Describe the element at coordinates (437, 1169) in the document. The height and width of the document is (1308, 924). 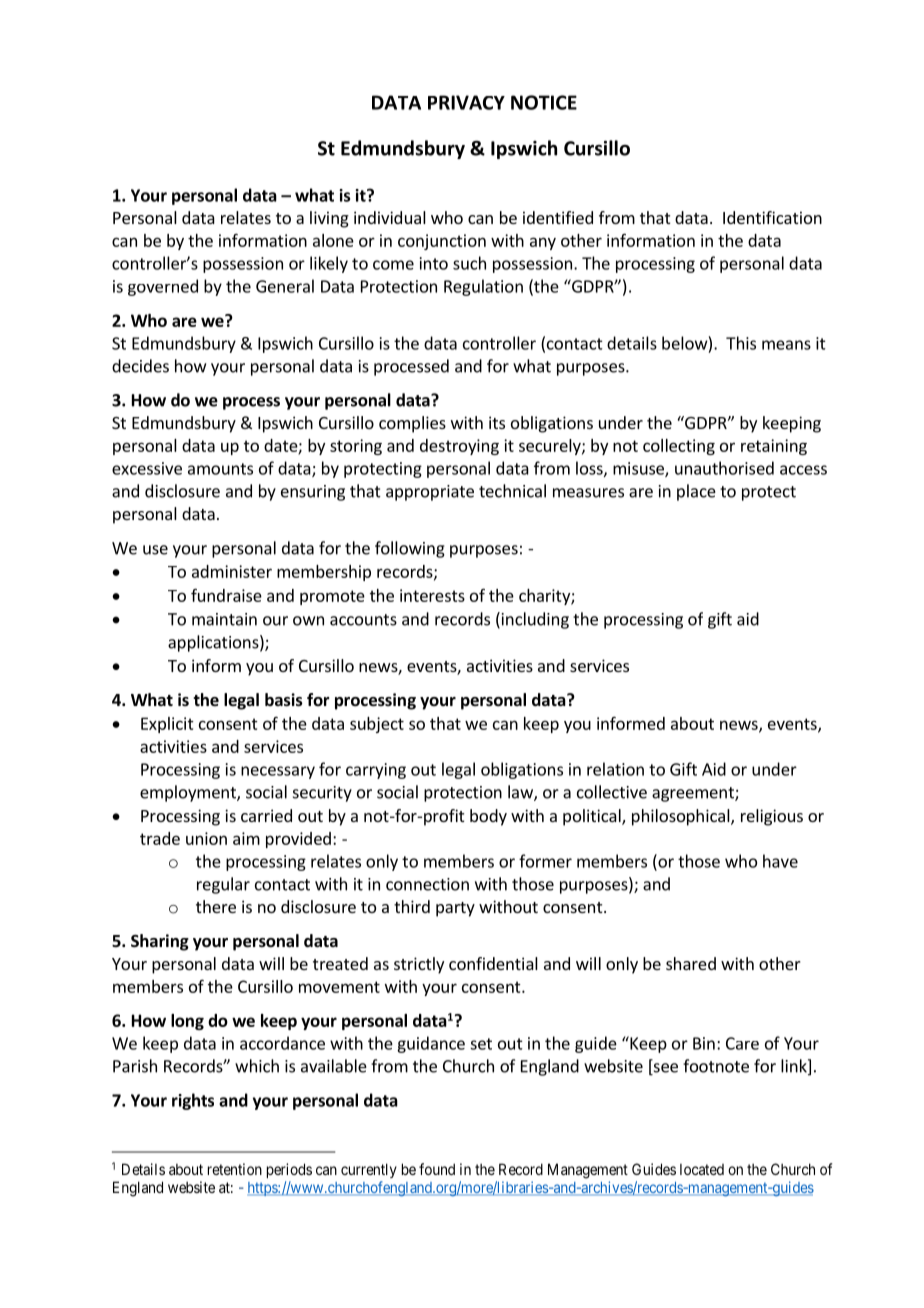
I see `found` at that location.
